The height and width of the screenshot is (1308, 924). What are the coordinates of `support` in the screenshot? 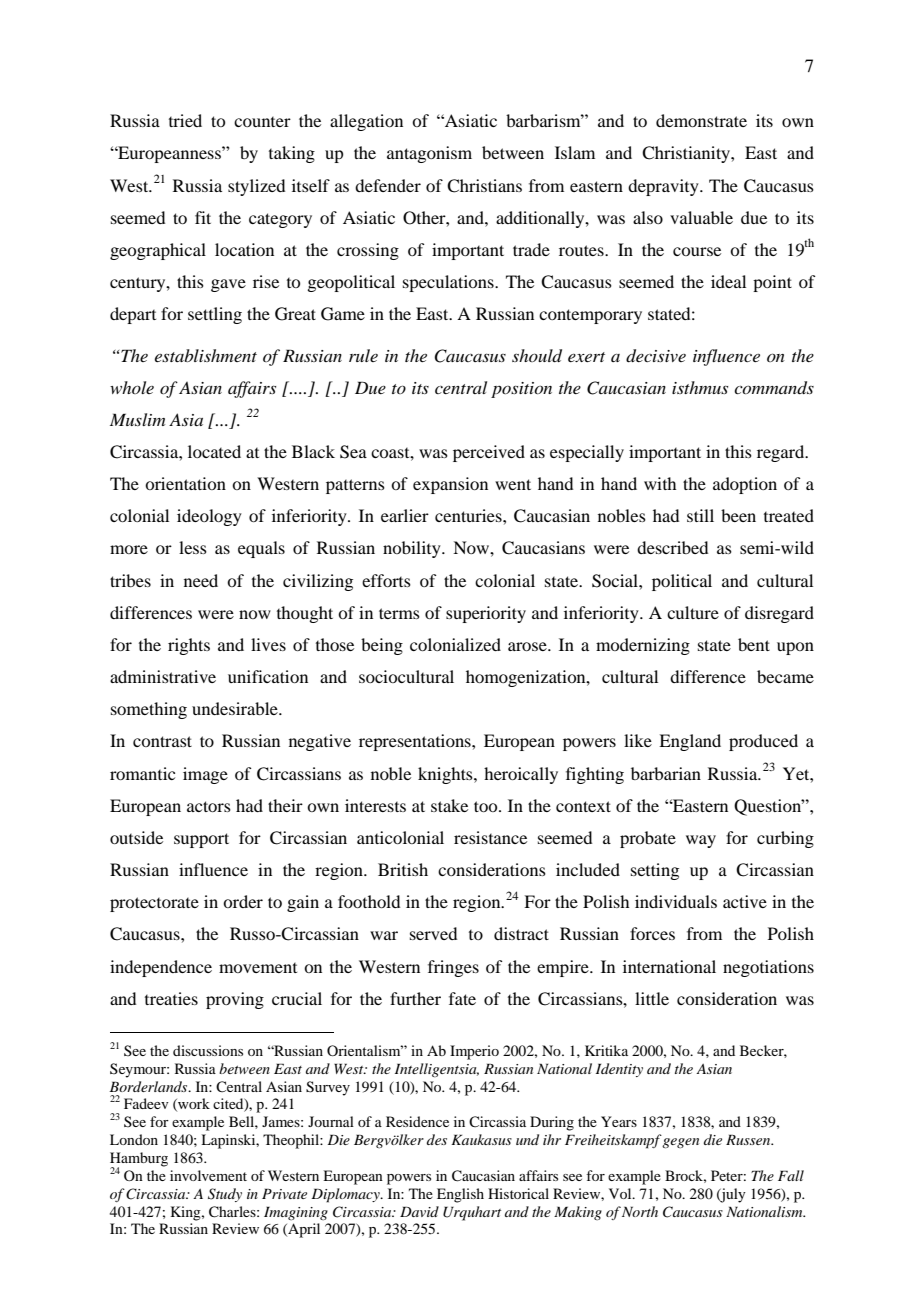 It's located at (201, 840).
